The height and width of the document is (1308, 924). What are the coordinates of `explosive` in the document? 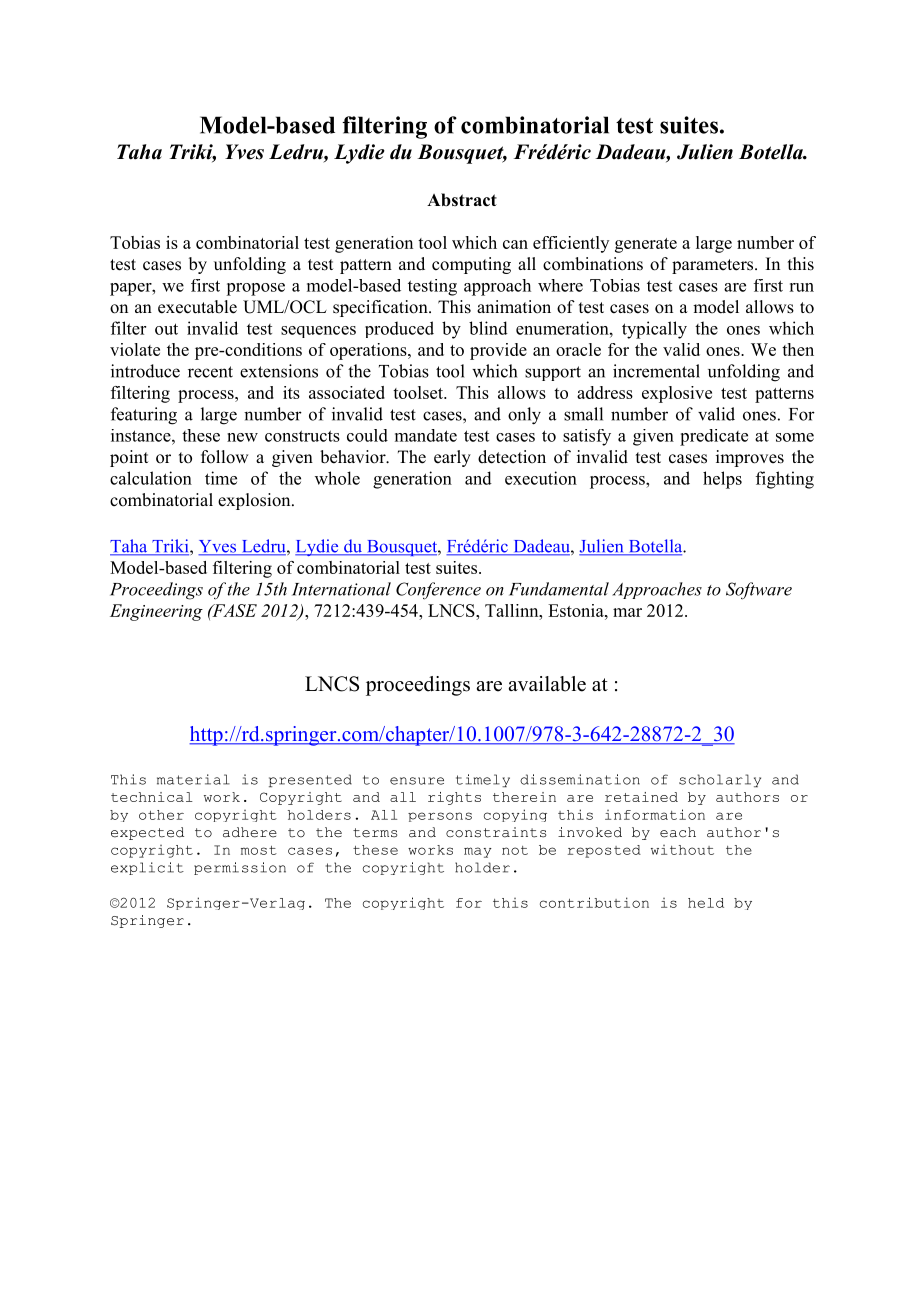 It's located at (677, 394).
